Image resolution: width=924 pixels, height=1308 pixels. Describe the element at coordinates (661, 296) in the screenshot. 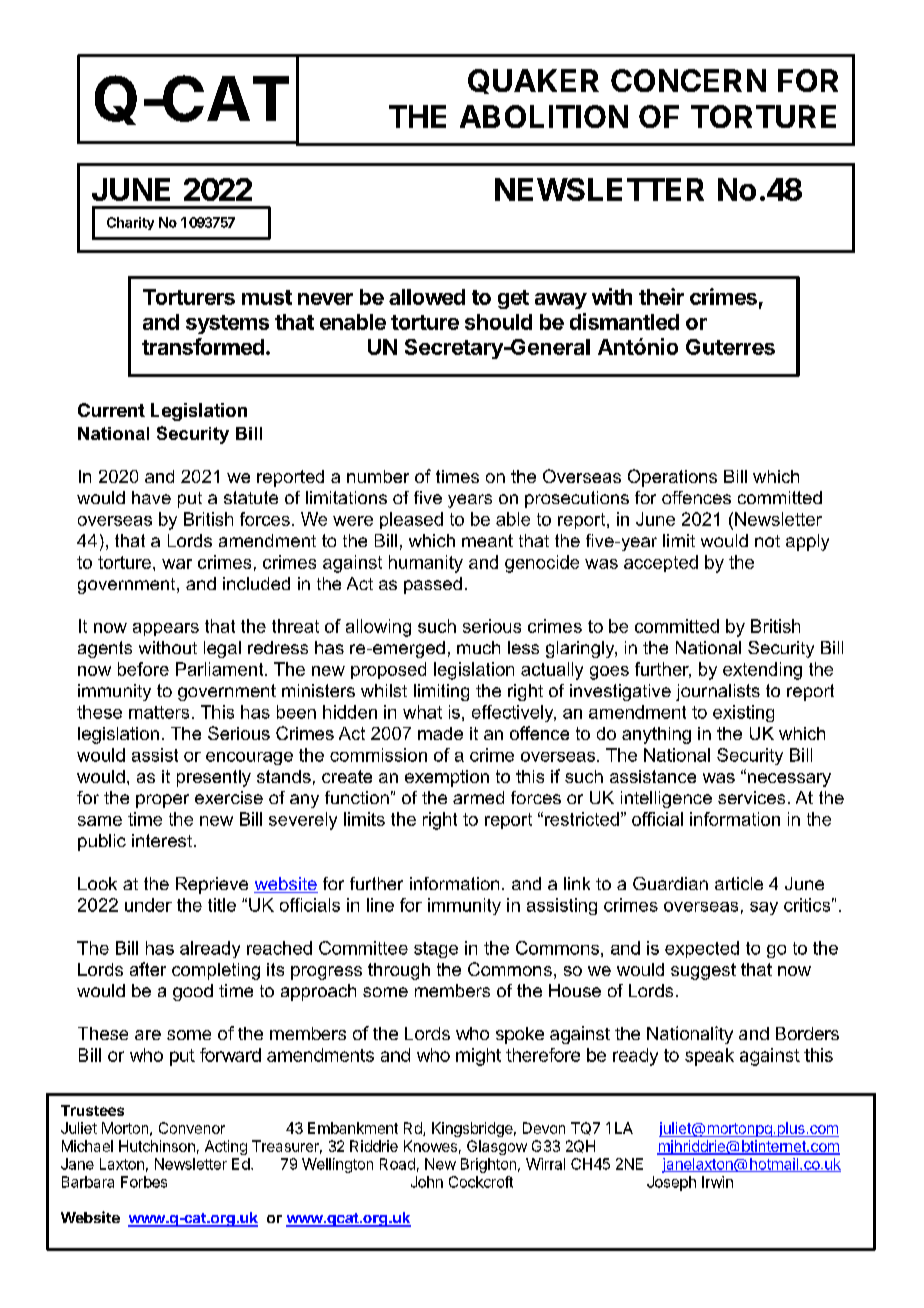

I see `their` at that location.
